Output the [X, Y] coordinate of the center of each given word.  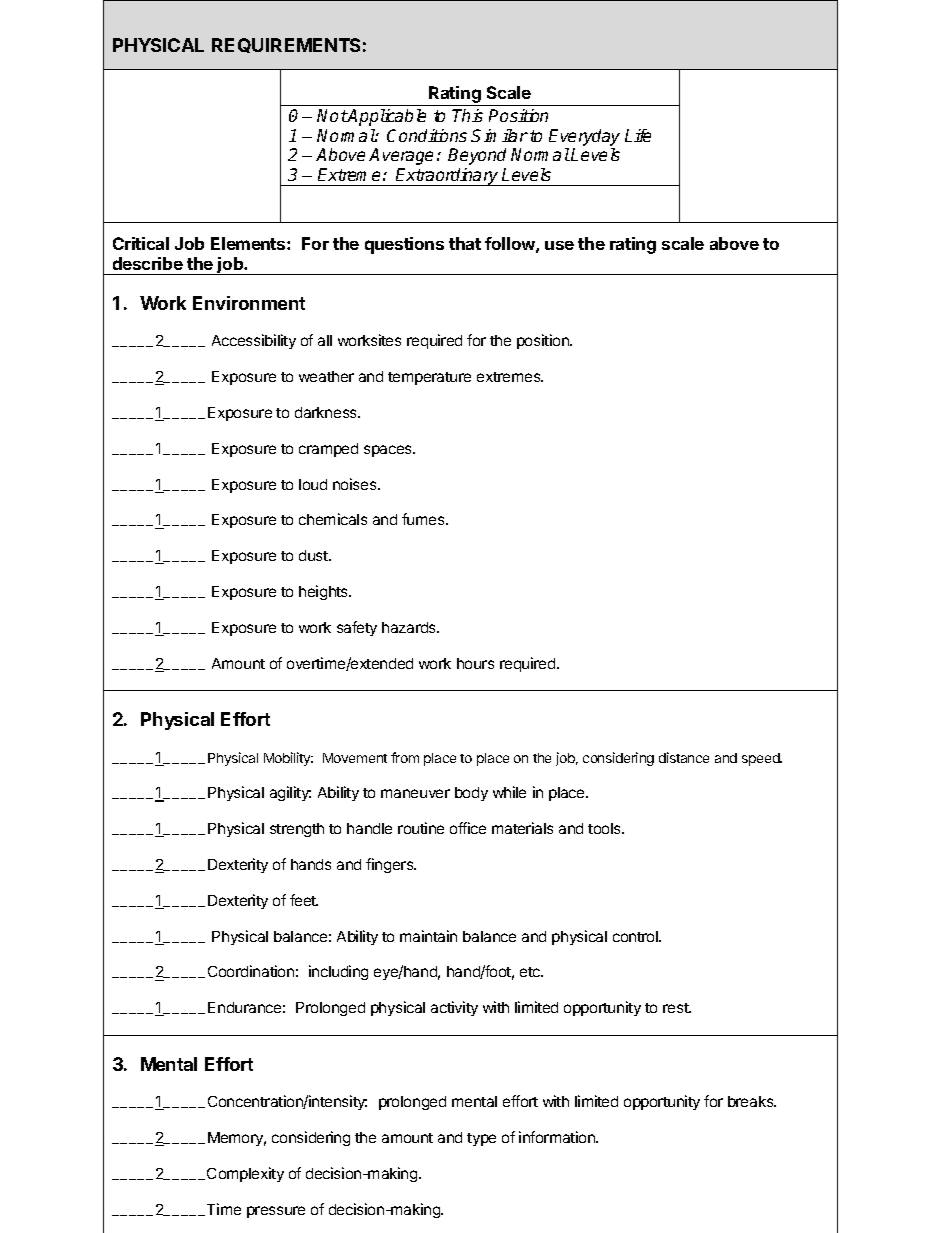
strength [297, 830]
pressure [276, 1212]
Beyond [477, 156]
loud [313, 484]
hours [475, 663]
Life [638, 135]
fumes [424, 519]
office [468, 828]
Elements [249, 243]
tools [605, 828]
